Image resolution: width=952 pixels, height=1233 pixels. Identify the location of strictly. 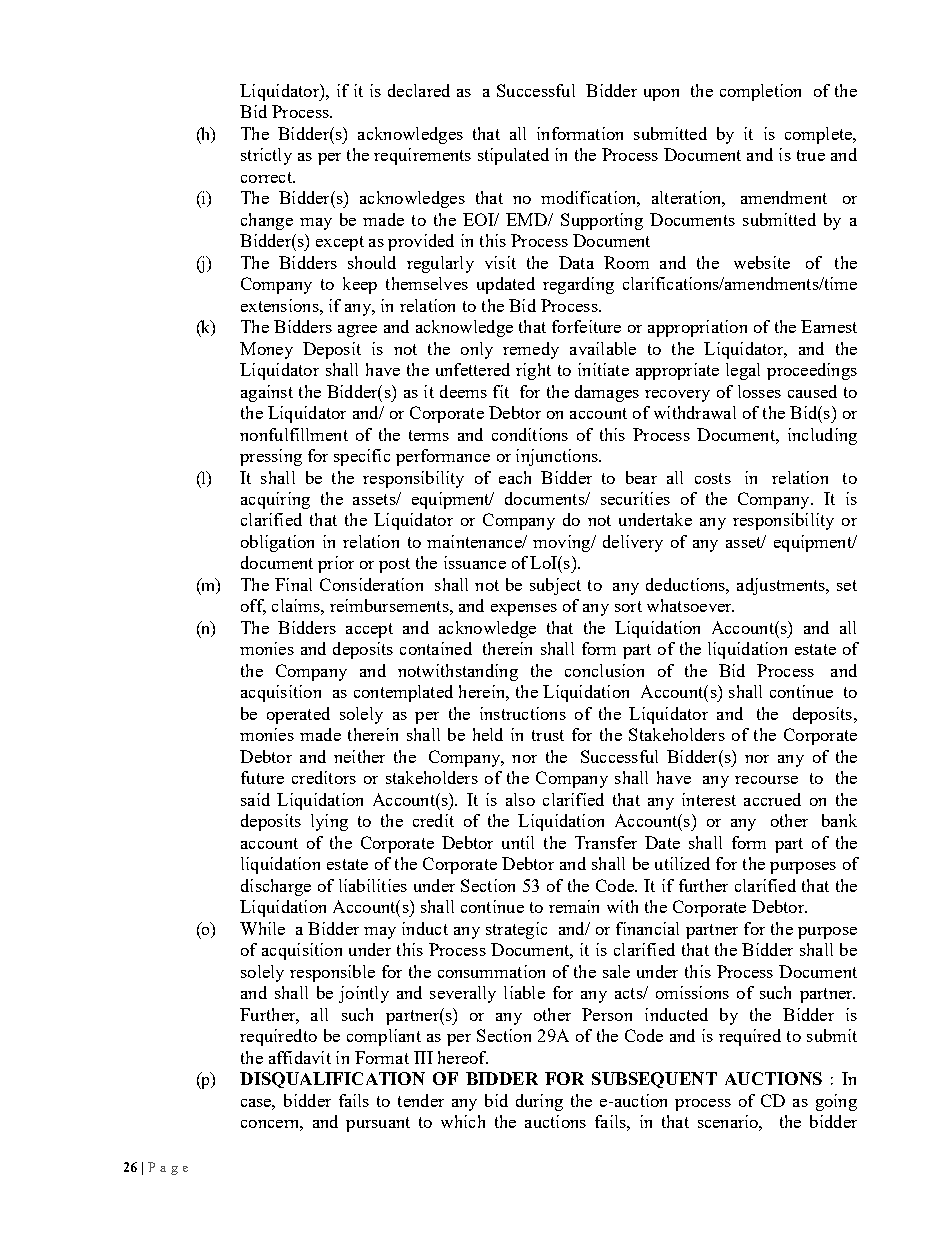
(266, 156).
